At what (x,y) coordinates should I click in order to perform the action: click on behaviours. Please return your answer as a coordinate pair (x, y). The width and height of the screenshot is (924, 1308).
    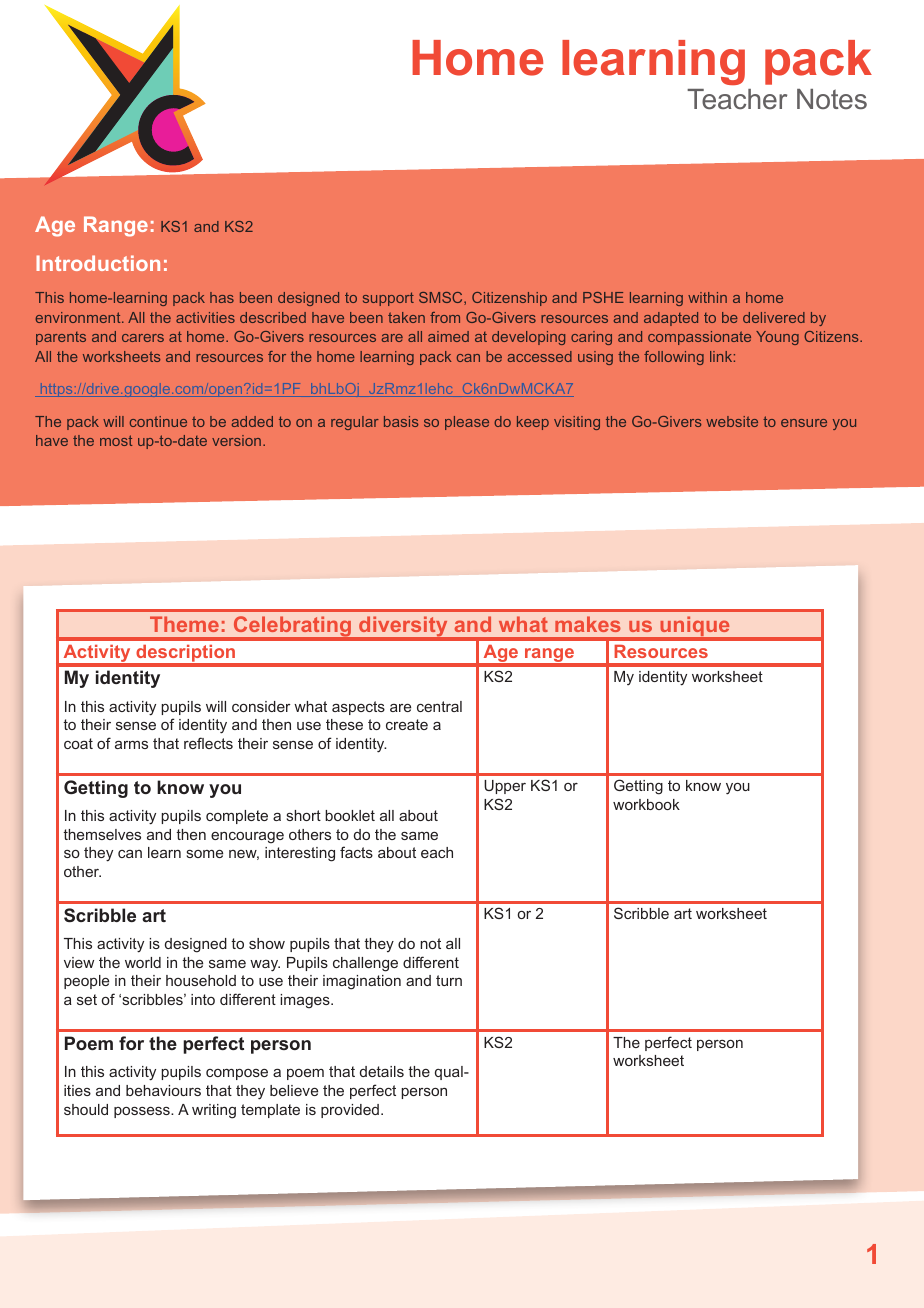
    Looking at the image, I should click on (163, 1090).
